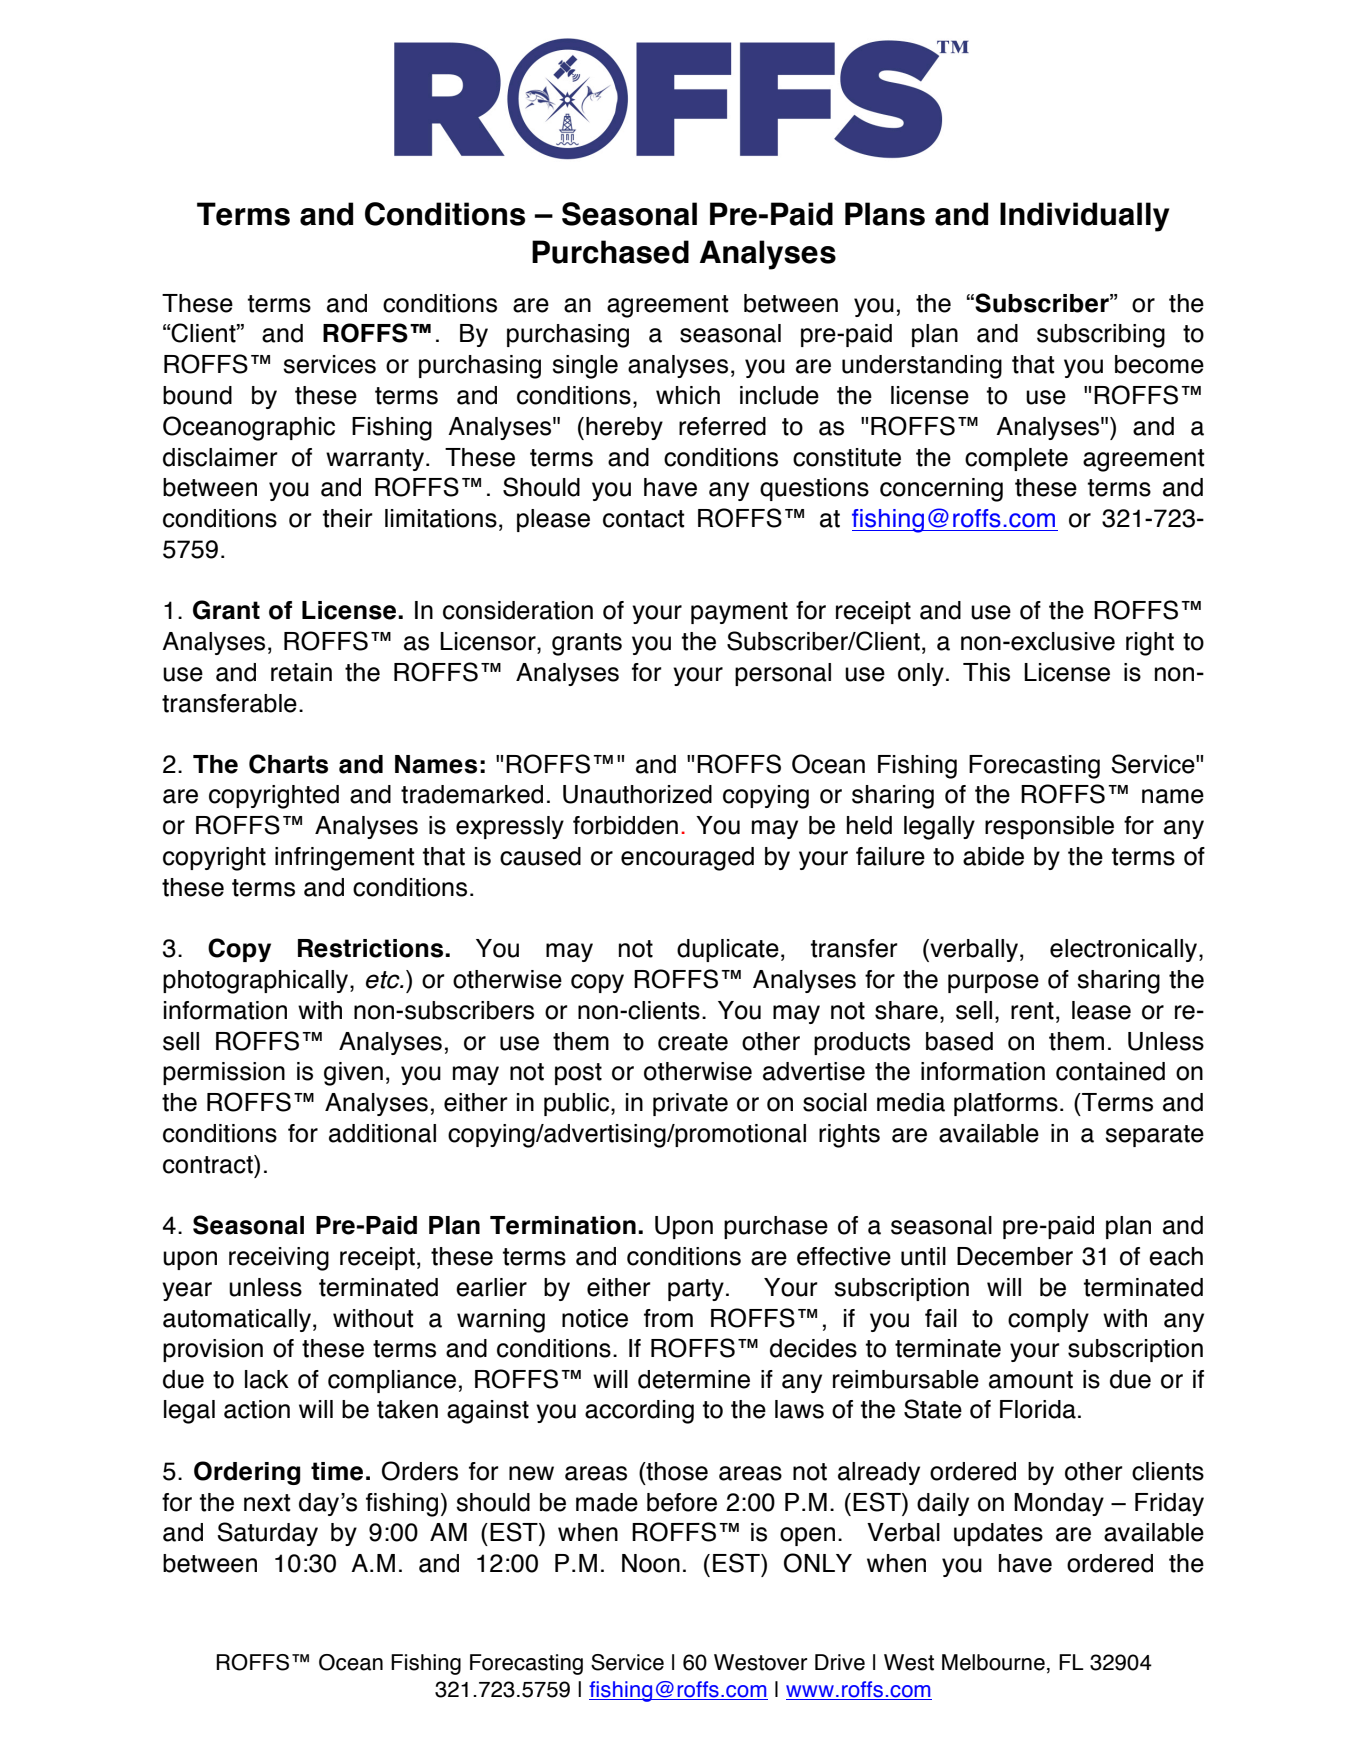 The width and height of the screenshot is (1363, 1763). Describe the element at coordinates (651, 1563) in the screenshot. I see `Noon` at that location.
